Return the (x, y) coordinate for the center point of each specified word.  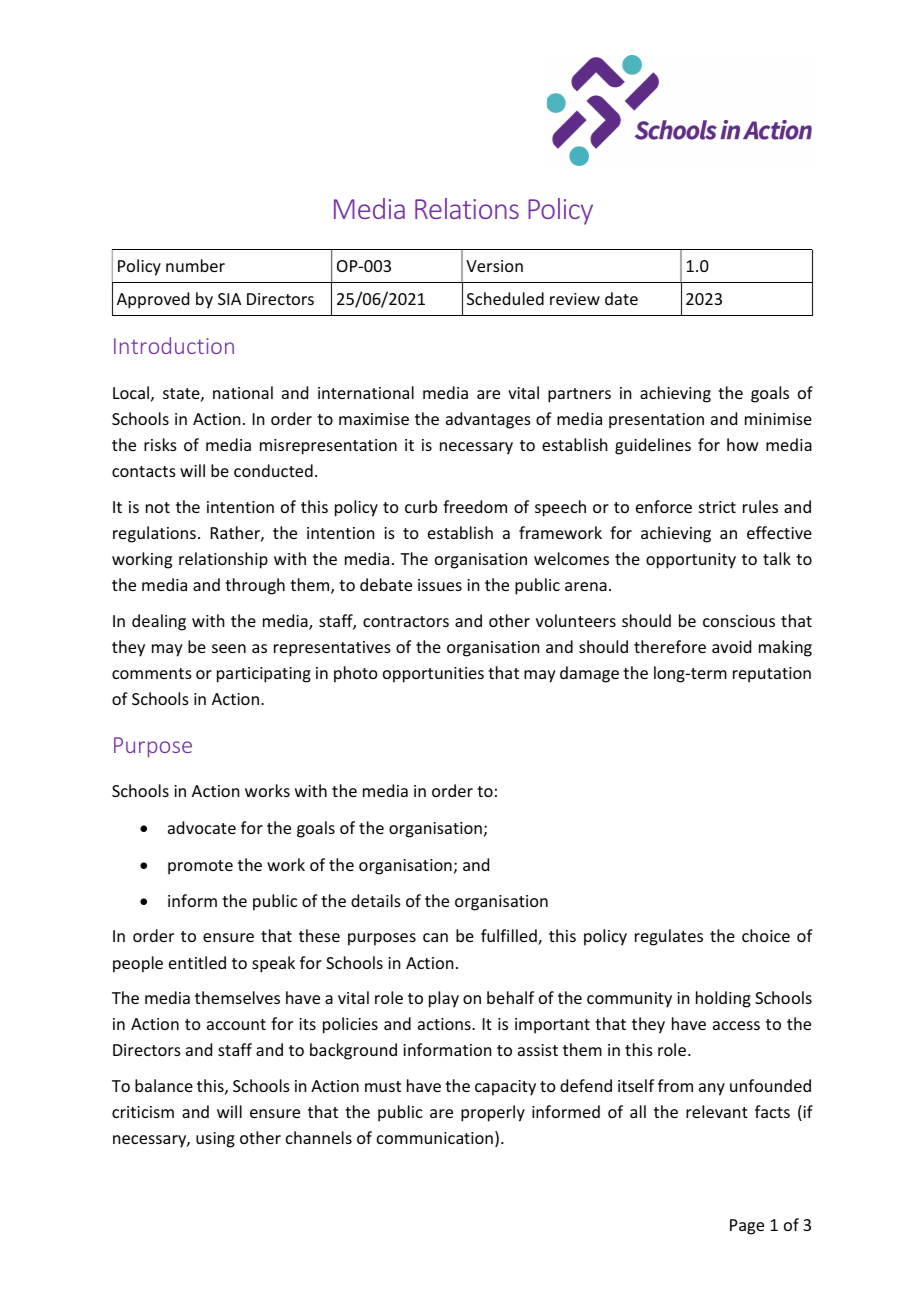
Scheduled (505, 298)
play (444, 999)
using (215, 1140)
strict (717, 507)
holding (723, 999)
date (621, 298)
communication (435, 1138)
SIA (229, 299)
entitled (197, 962)
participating (264, 675)
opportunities (433, 675)
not (158, 507)
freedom (475, 506)
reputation (772, 675)
